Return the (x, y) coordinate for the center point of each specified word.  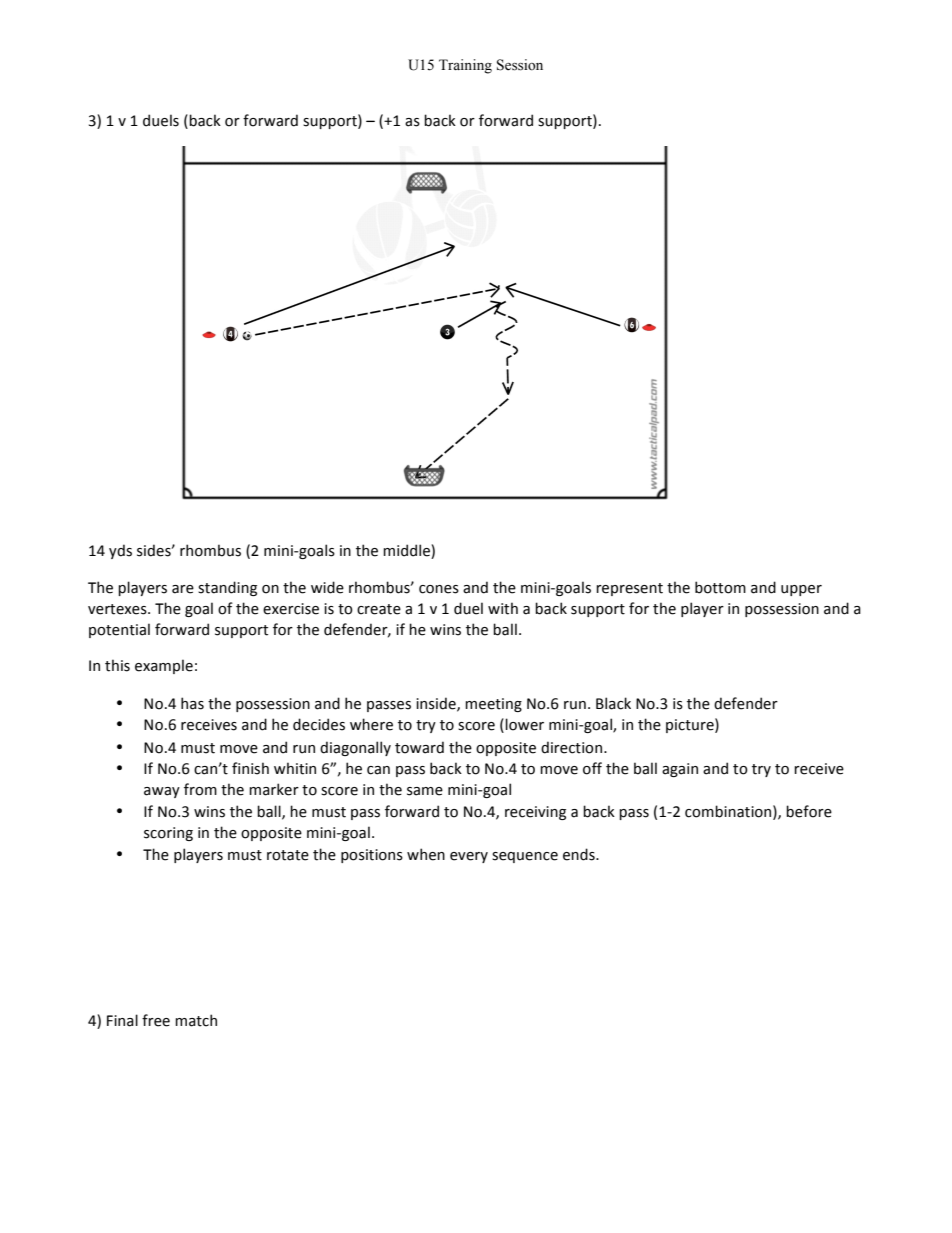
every (469, 857)
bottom (720, 587)
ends (580, 854)
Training (465, 66)
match (196, 1020)
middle (407, 551)
